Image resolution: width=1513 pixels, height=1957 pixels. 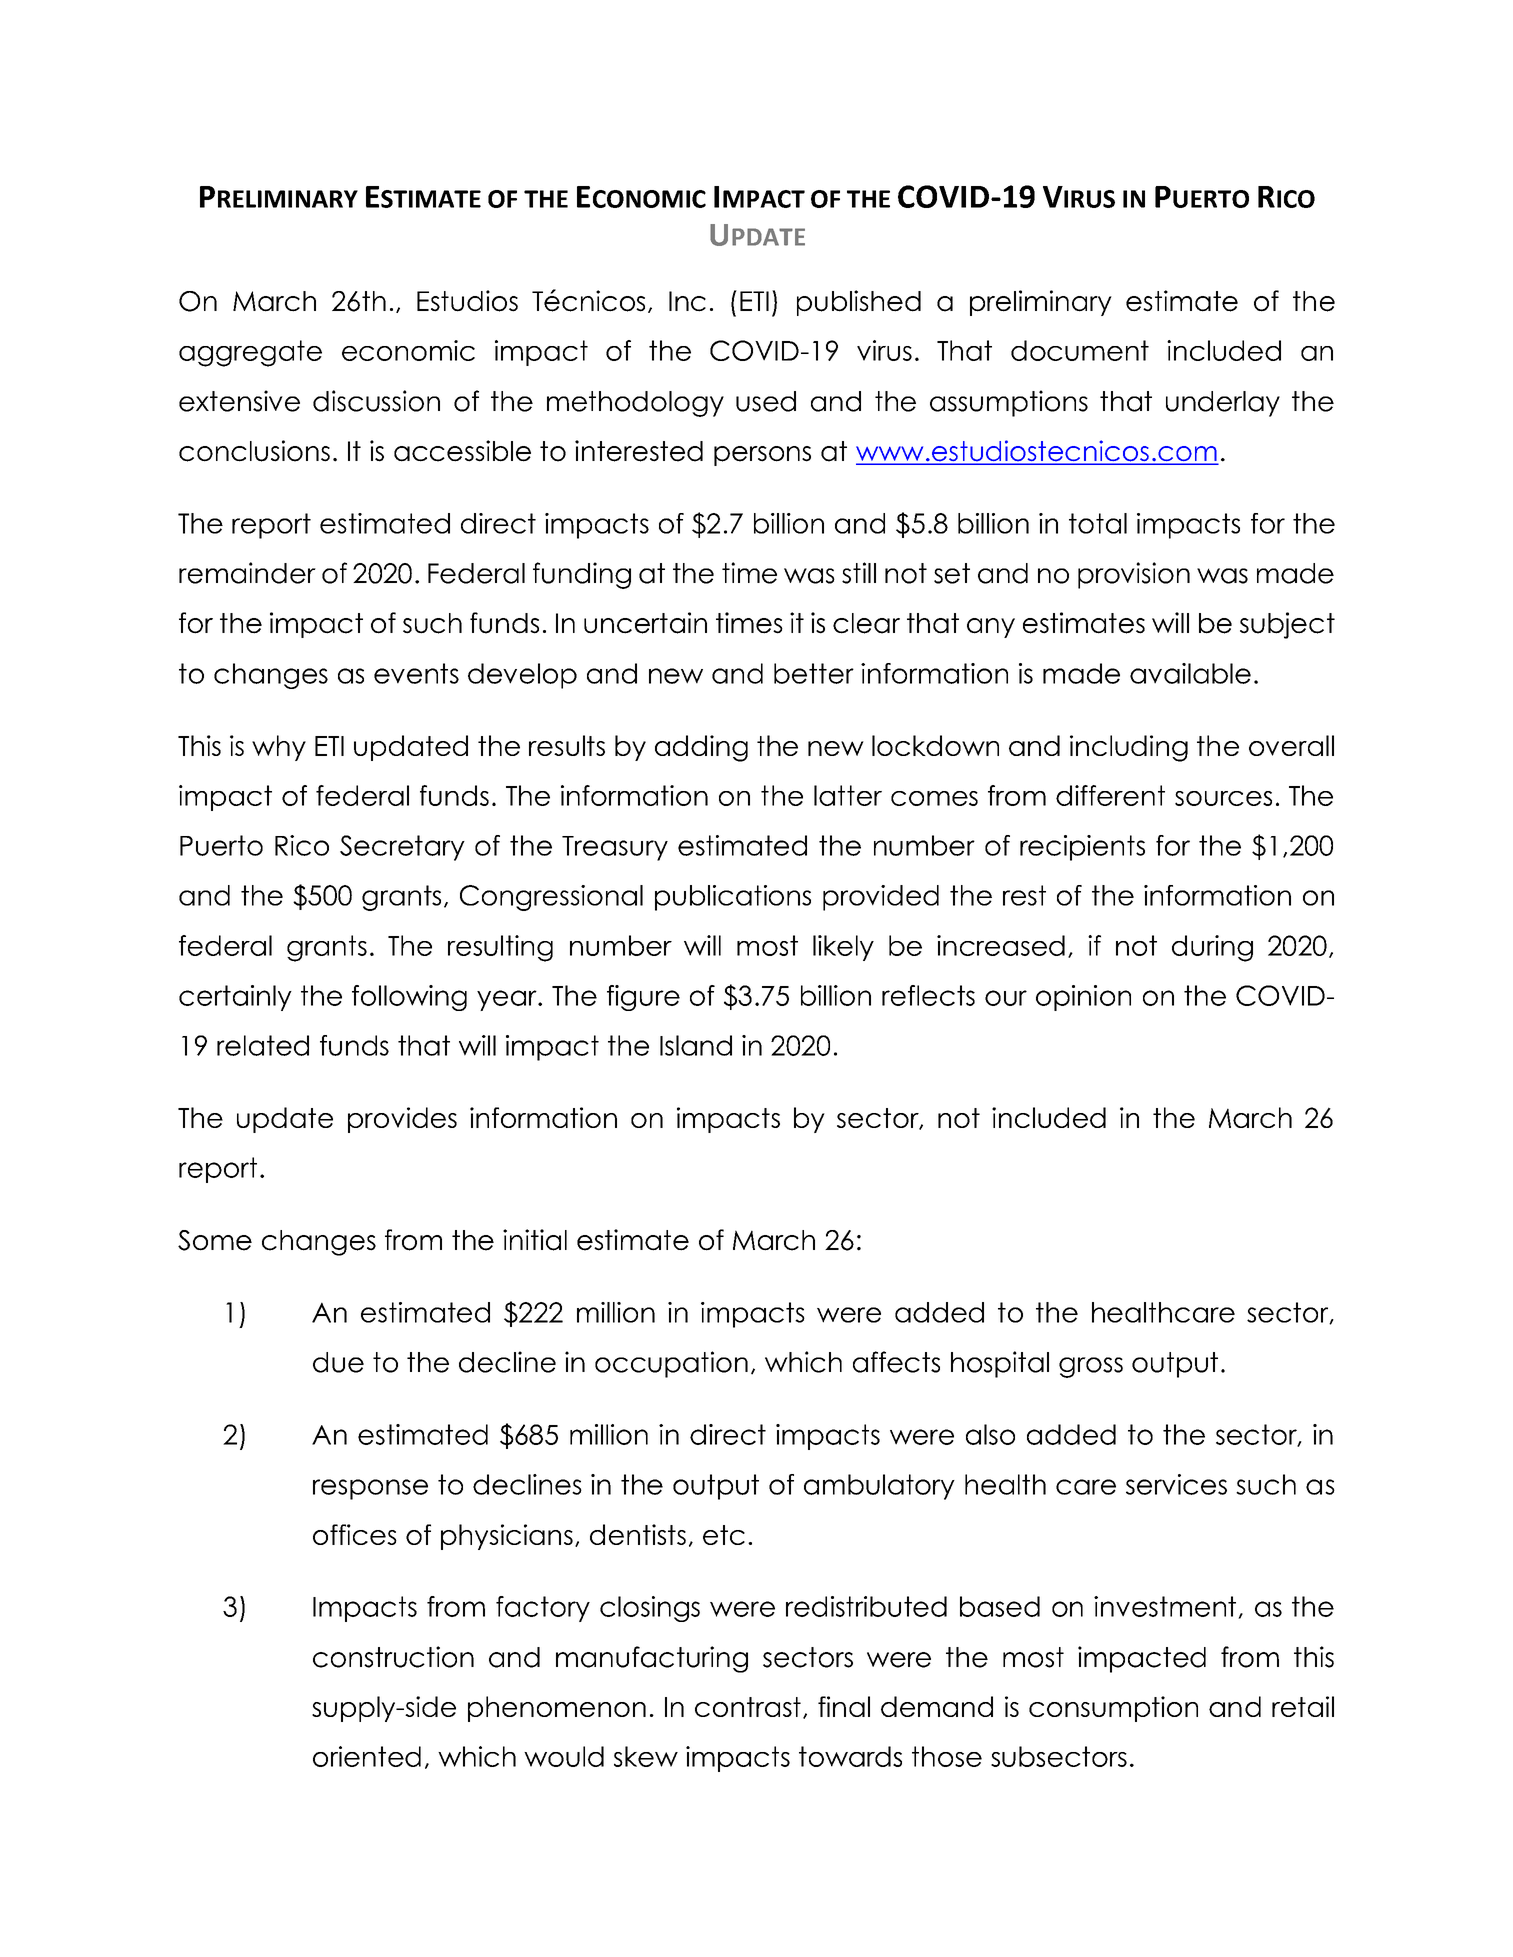 What do you see at coordinates (376, 401) in the screenshot?
I see `discussion` at bounding box center [376, 401].
